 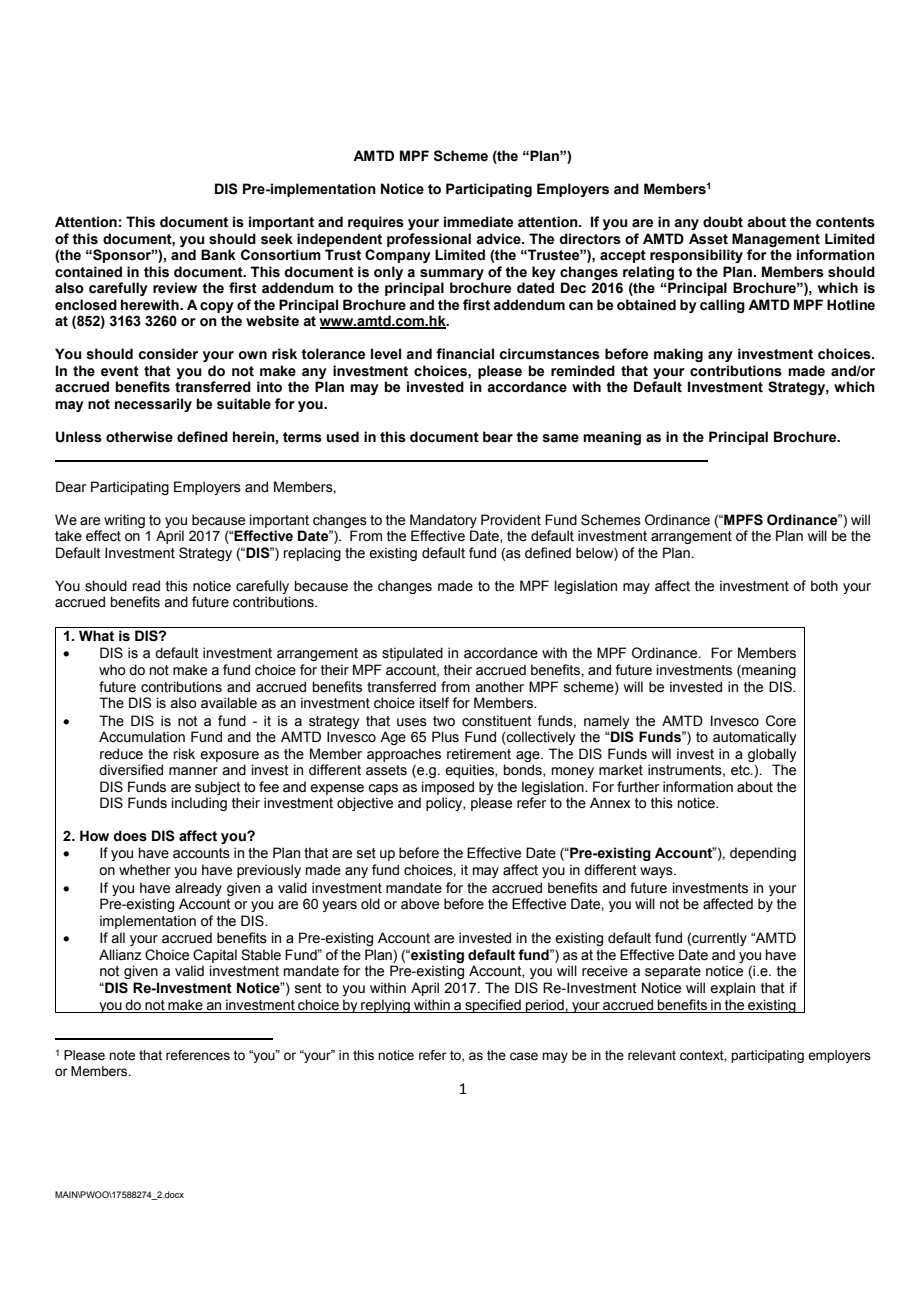 What do you see at coordinates (96, 636) in the screenshot?
I see `What` at bounding box center [96, 636].
